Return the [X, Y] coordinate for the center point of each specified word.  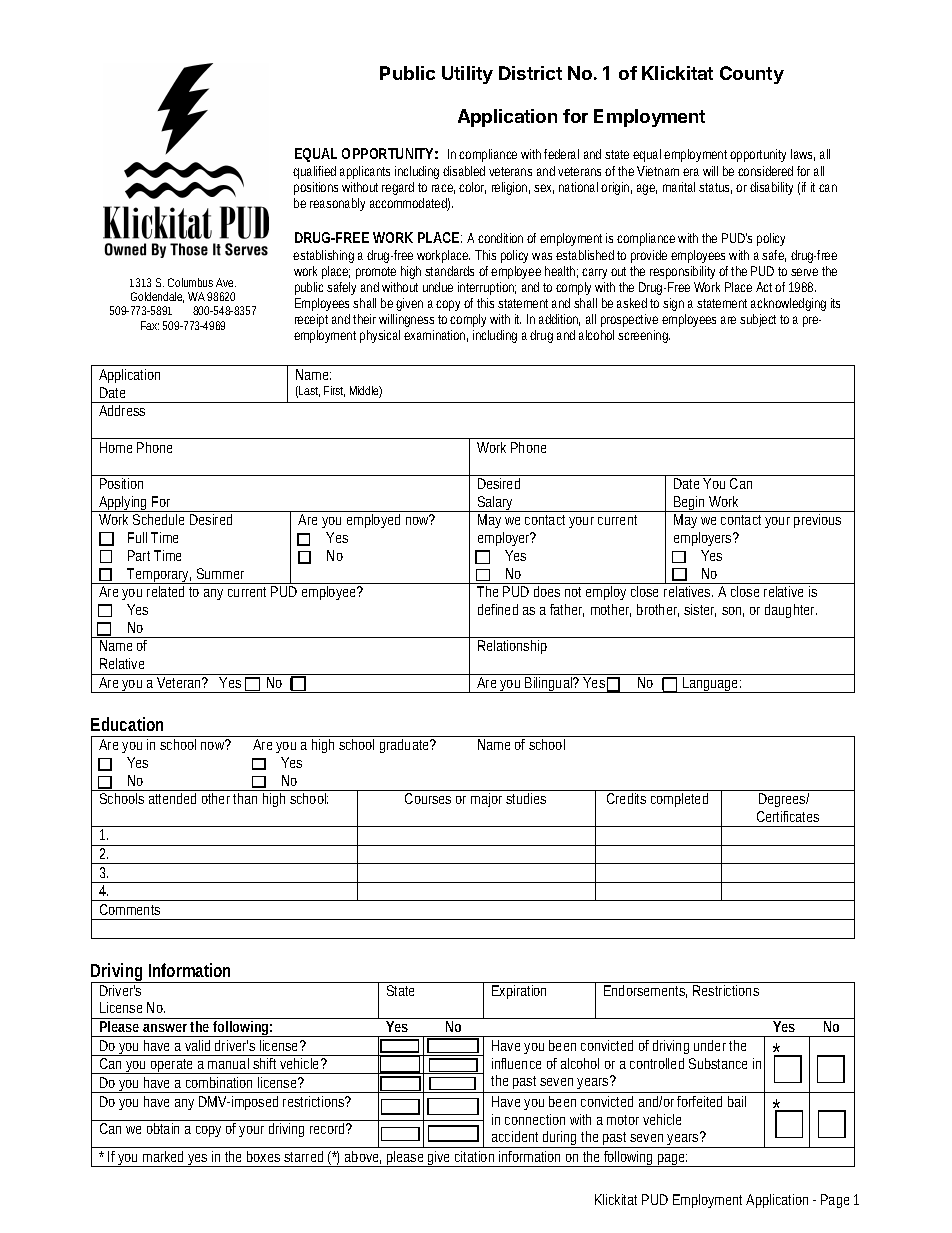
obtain [163, 1128]
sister [700, 610]
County [752, 75]
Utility [467, 75]
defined [498, 609]
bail [737, 1101]
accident [515, 1136]
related [165, 591]
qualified [314, 172]
